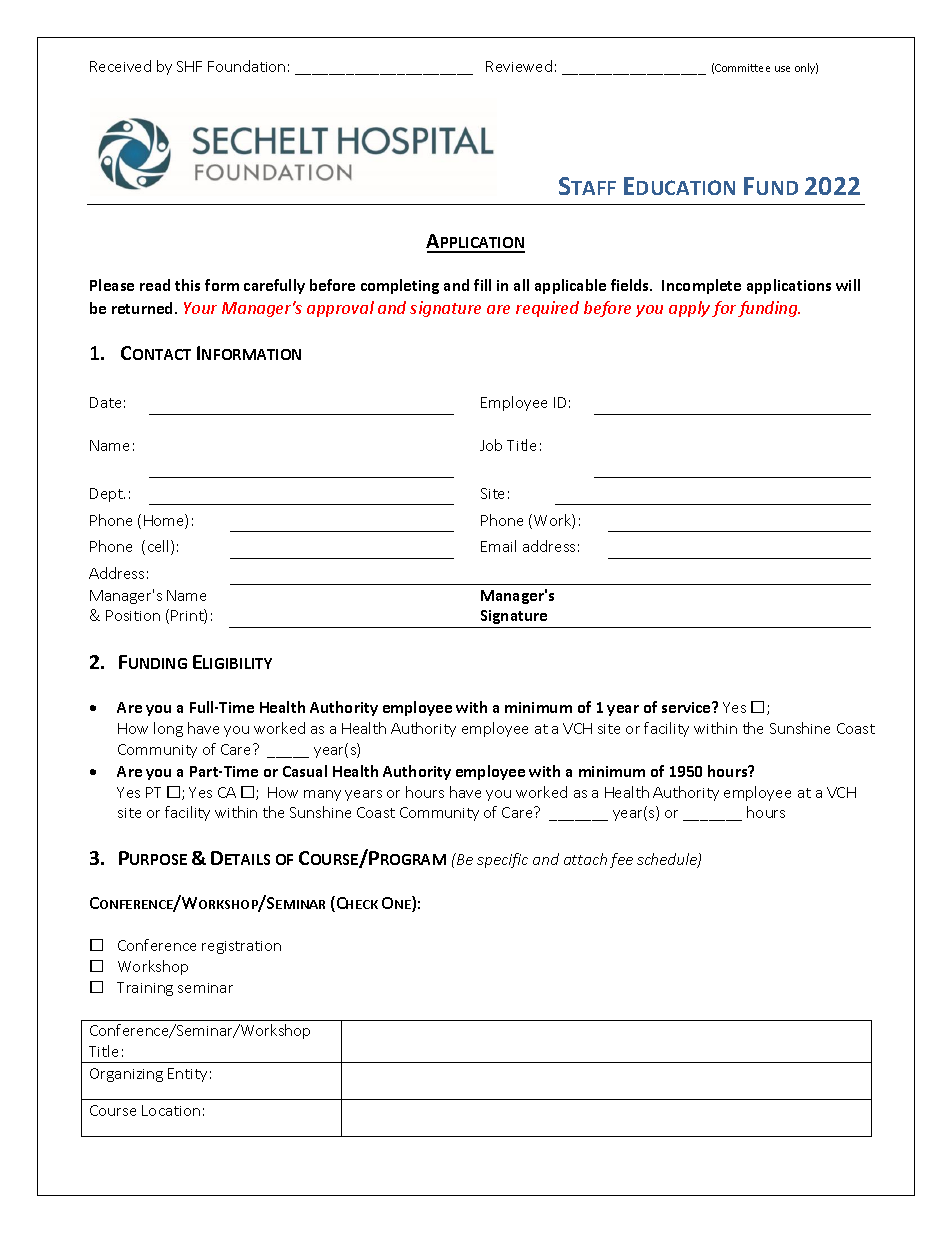 This document has width=952, height=1233. What do you see at coordinates (782, 69) in the document?
I see `use` at bounding box center [782, 69].
